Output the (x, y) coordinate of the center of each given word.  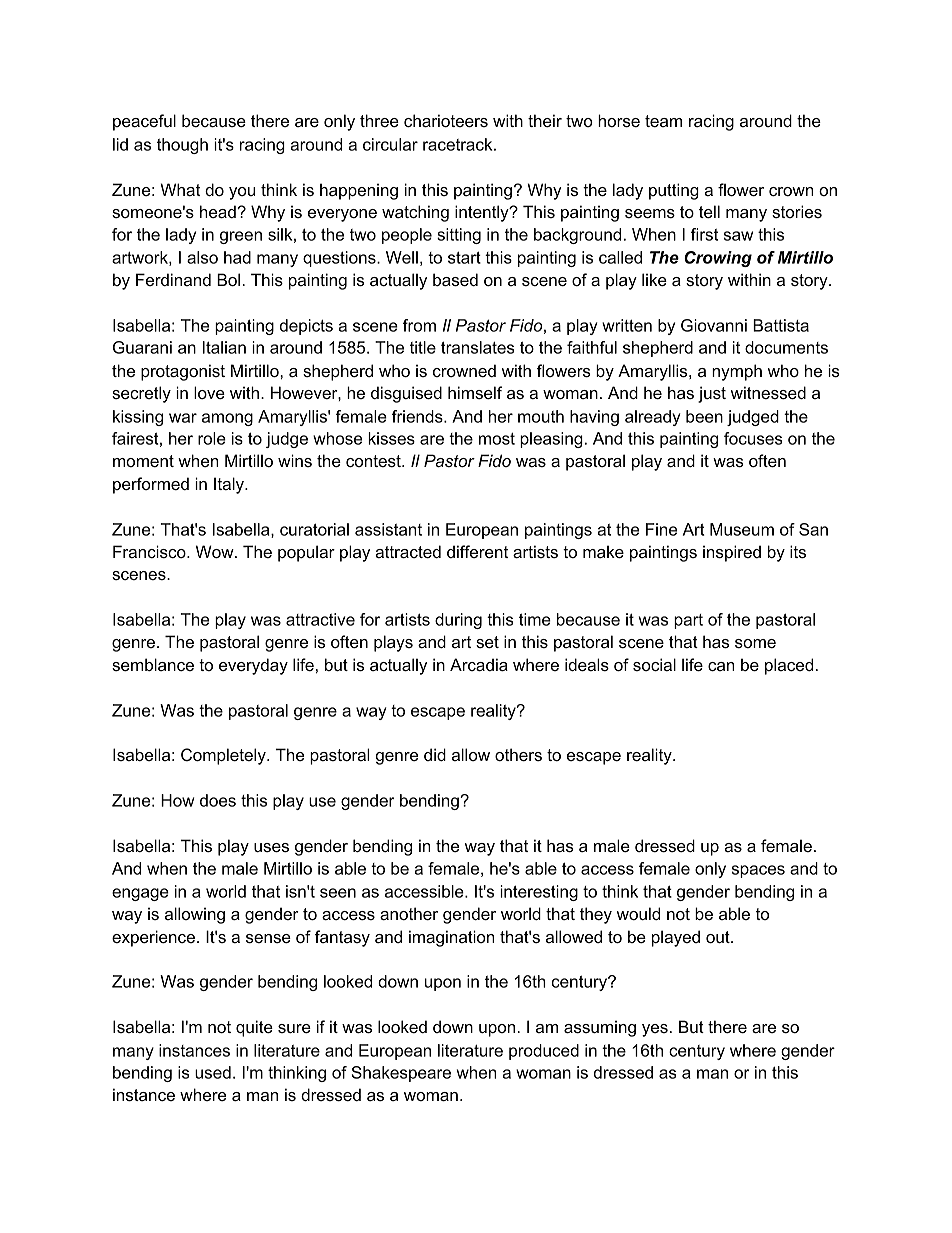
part (688, 621)
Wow (216, 551)
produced (544, 1052)
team (663, 121)
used (213, 1072)
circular (390, 144)
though (182, 146)
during (458, 621)
